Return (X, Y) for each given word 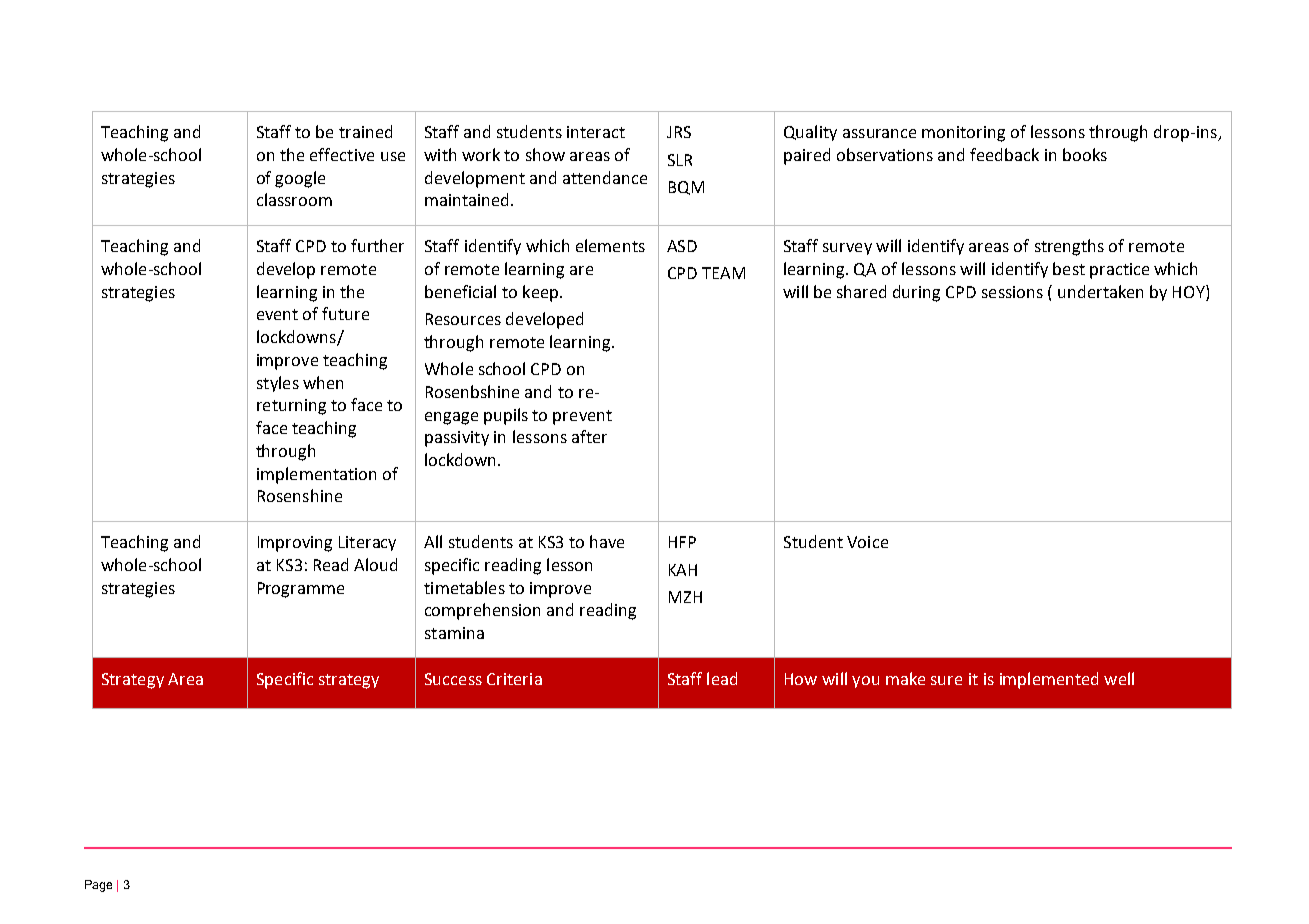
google (300, 179)
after (589, 436)
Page (98, 886)
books (1085, 154)
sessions (1012, 292)
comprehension (482, 611)
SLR (680, 160)
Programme (301, 590)
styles (278, 384)
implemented (1049, 680)
